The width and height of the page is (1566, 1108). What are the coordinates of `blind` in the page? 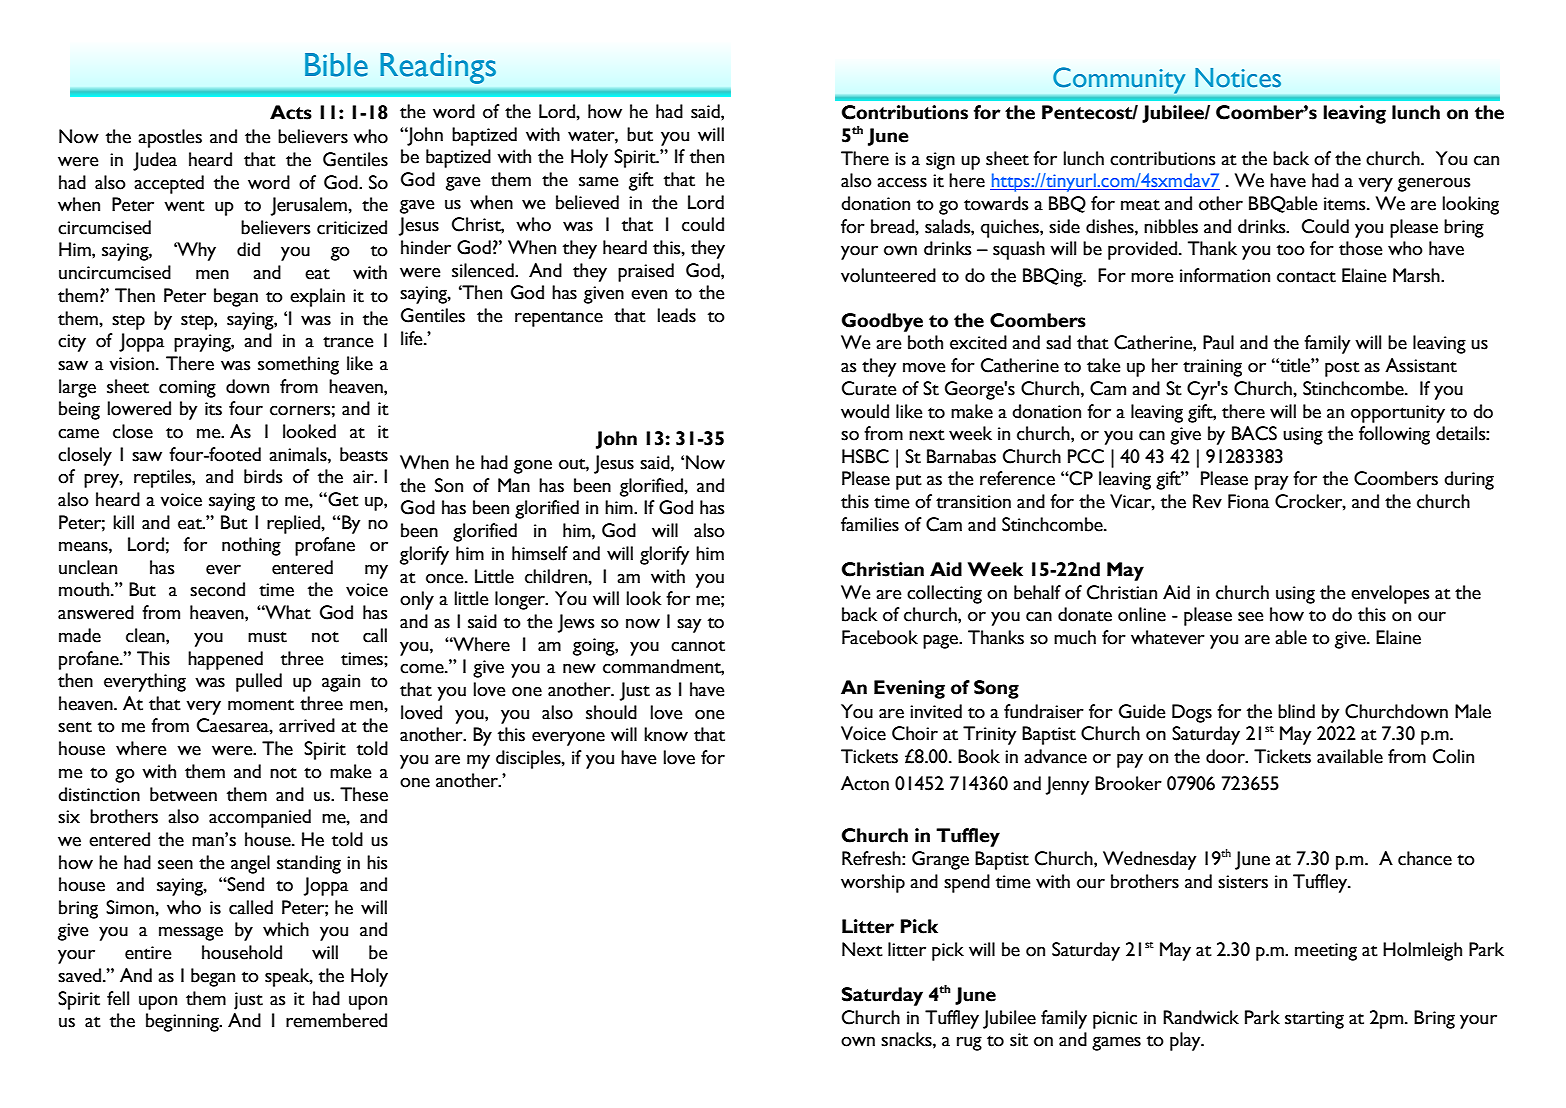 It's located at (1296, 711).
